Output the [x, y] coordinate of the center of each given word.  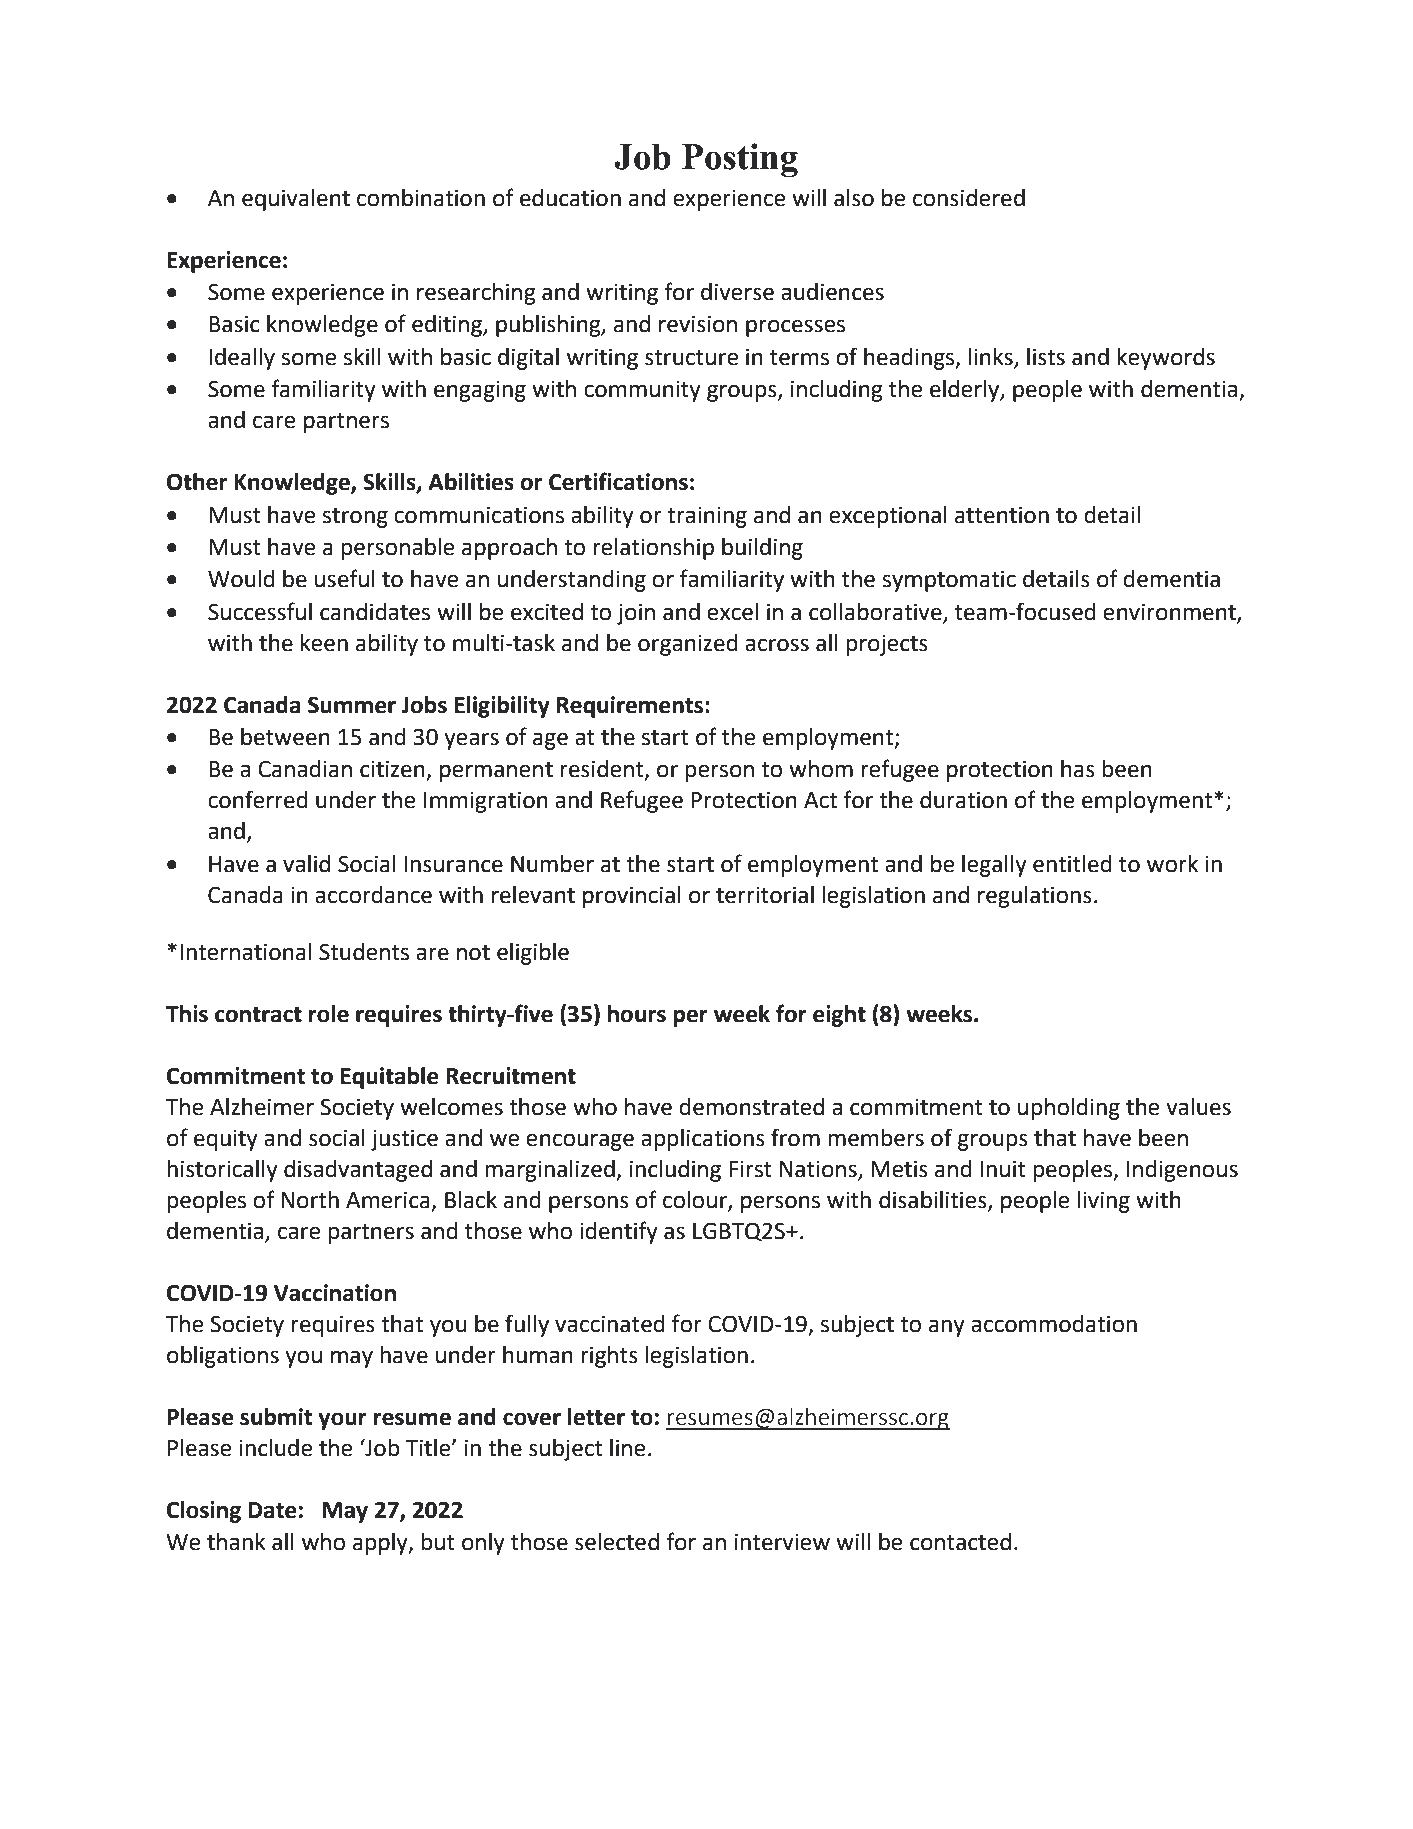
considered [969, 198]
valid [306, 864]
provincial [632, 897]
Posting [740, 160]
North [310, 1200]
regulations [1035, 897]
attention [1002, 515]
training [707, 517]
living [1103, 1202]
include [275, 1448]
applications [703, 1140]
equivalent [296, 200]
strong [355, 518]
